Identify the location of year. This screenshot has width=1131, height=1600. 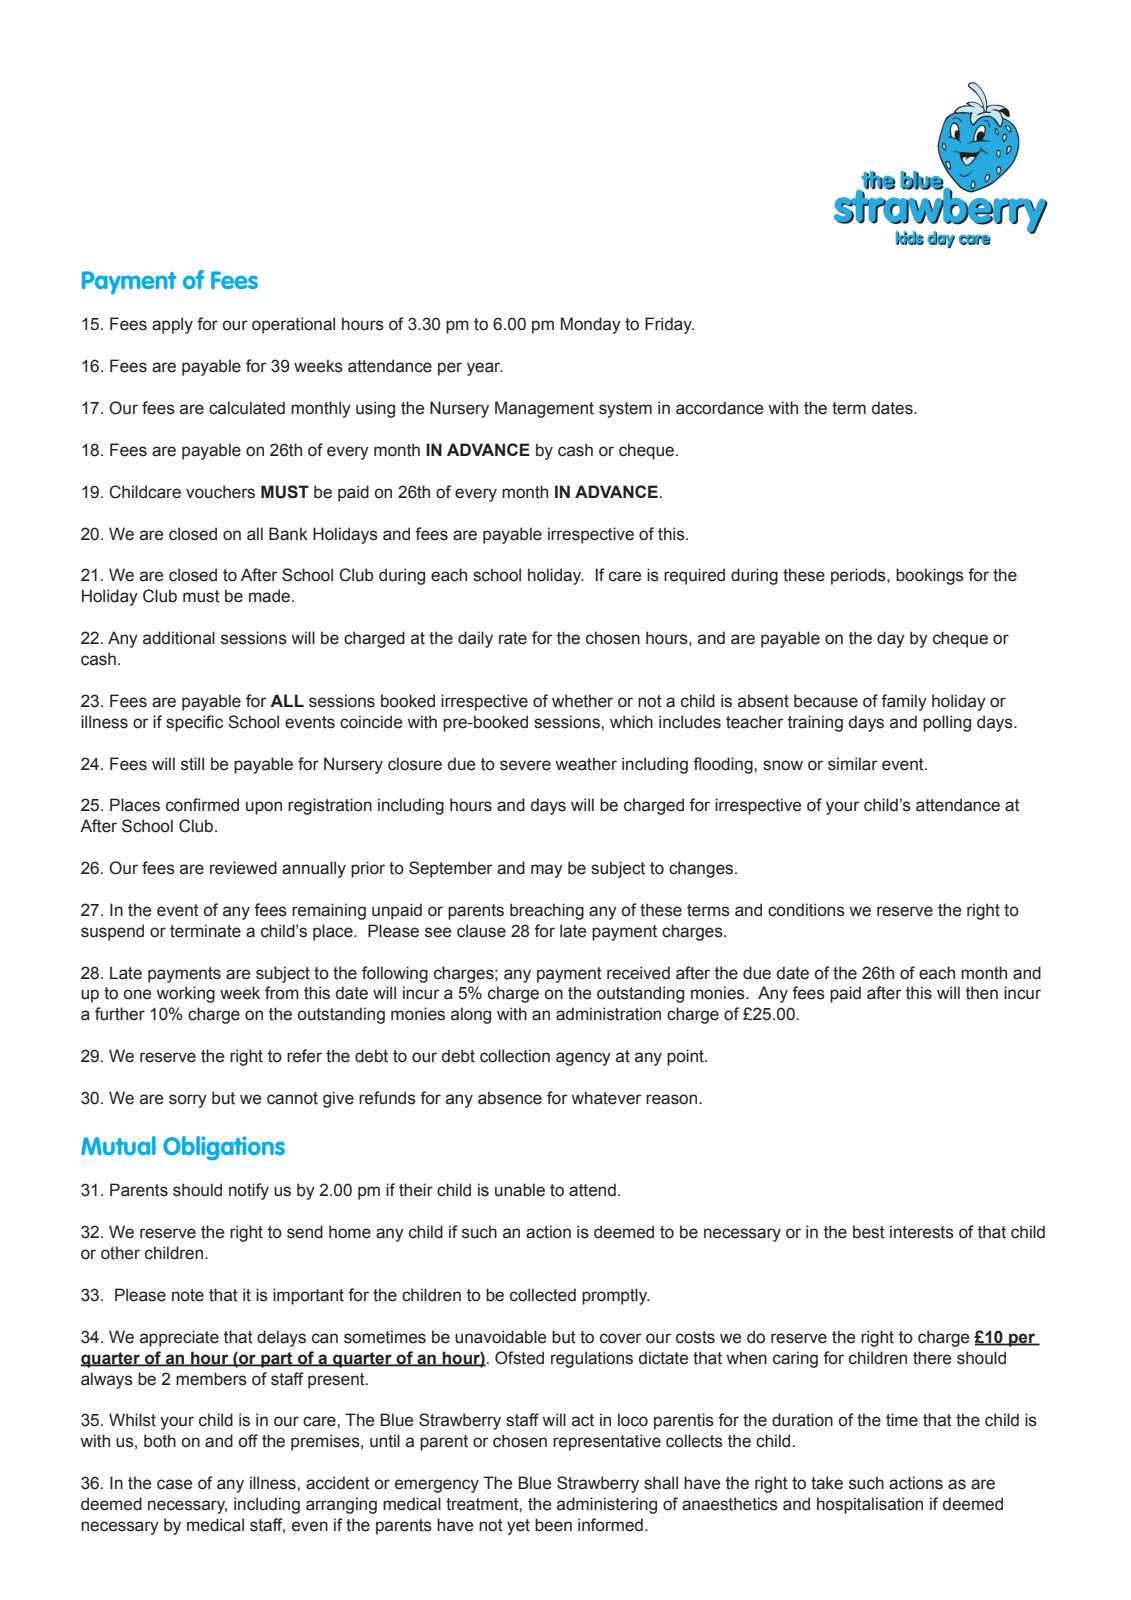
(485, 369).
